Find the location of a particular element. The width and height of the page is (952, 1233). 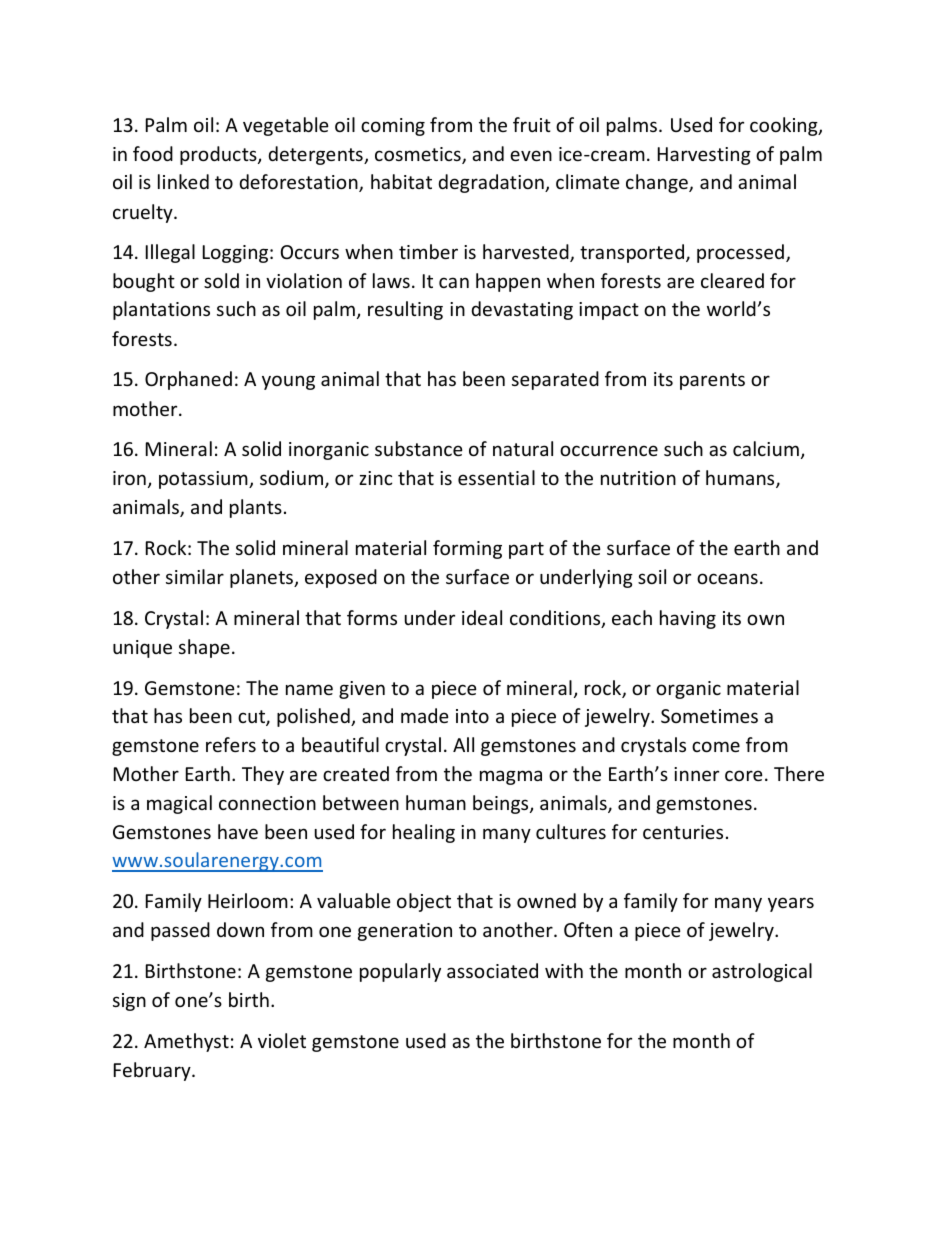

oceans is located at coordinates (727, 578).
